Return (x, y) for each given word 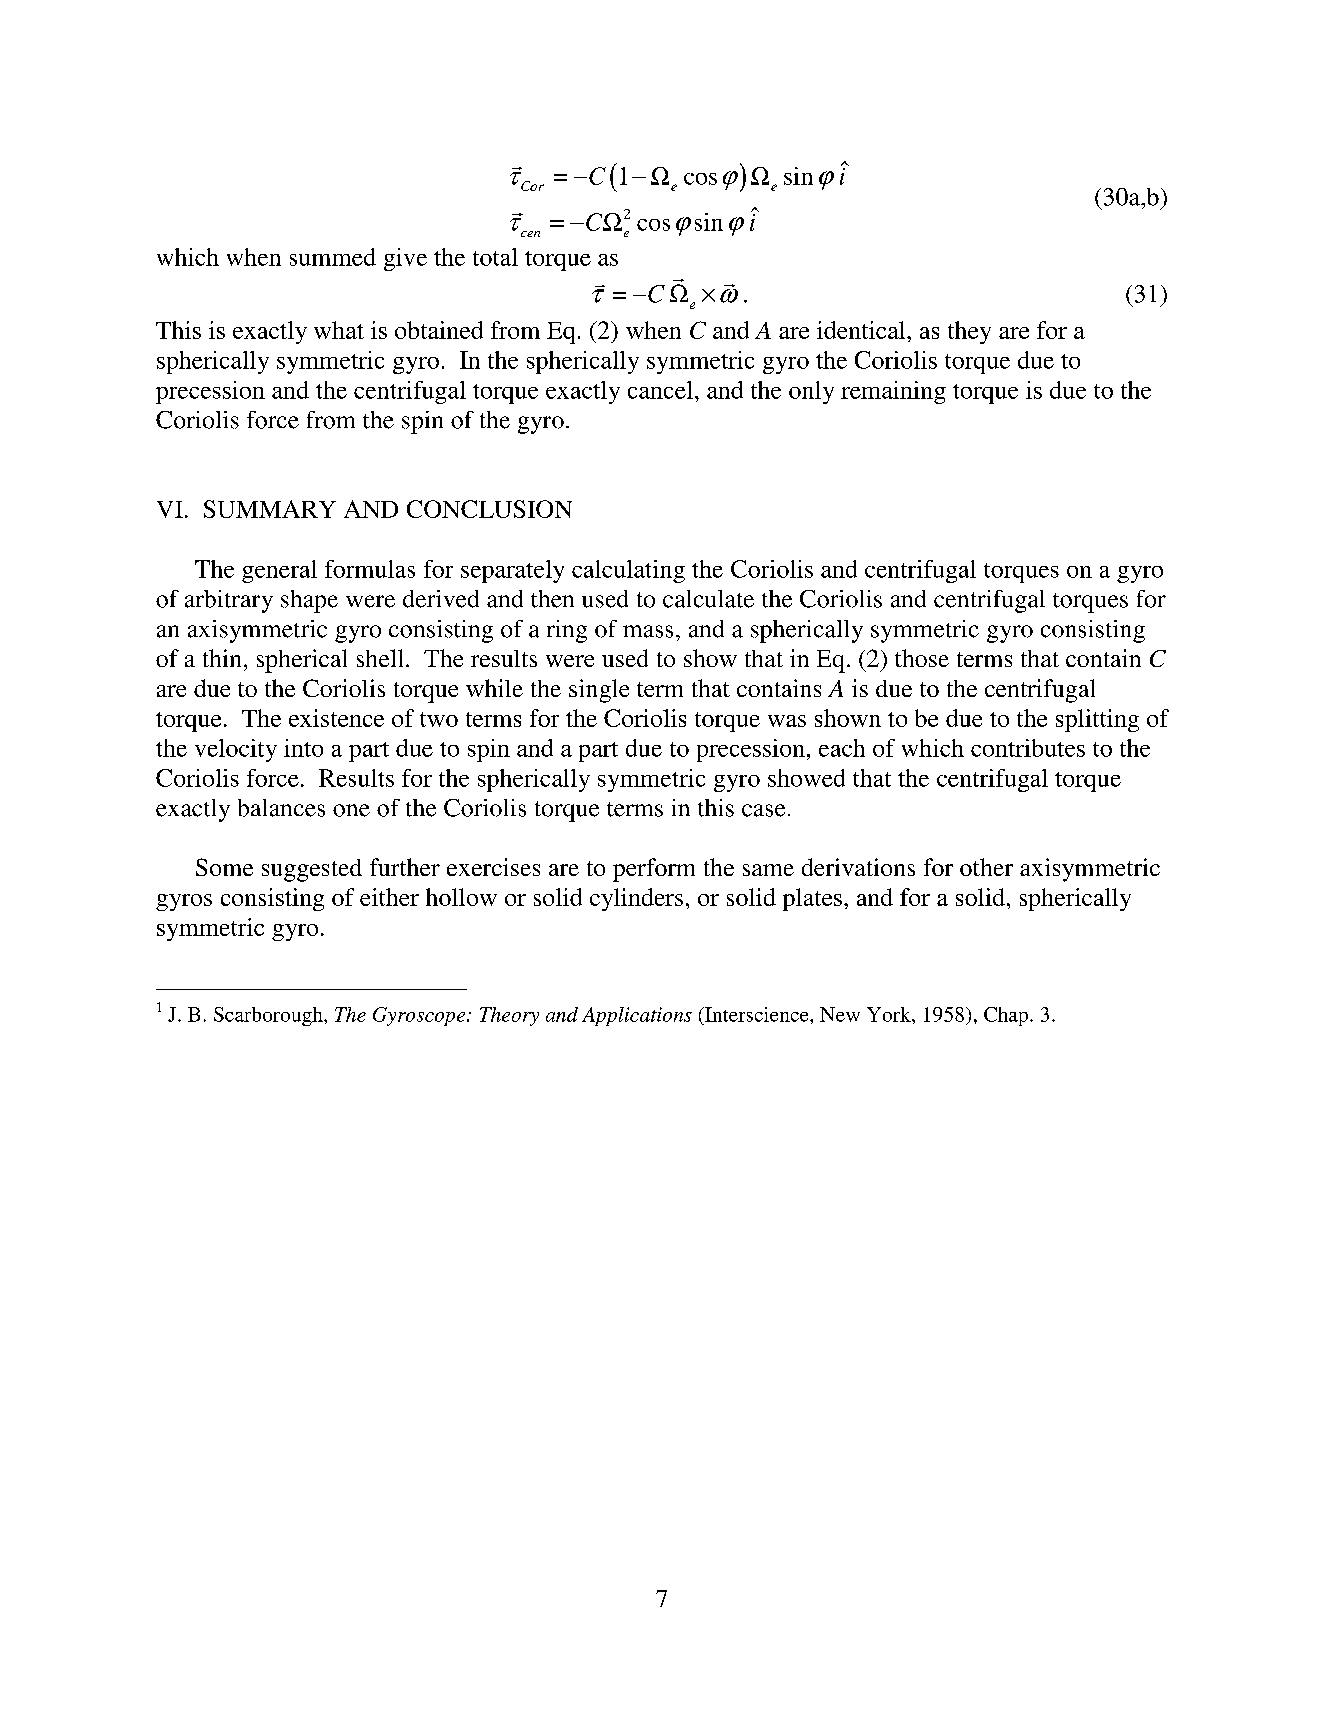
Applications (637, 1016)
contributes (1028, 748)
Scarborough (269, 1016)
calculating (628, 571)
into (303, 748)
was (787, 721)
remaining (893, 392)
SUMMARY (270, 509)
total (495, 257)
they (969, 332)
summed (333, 257)
